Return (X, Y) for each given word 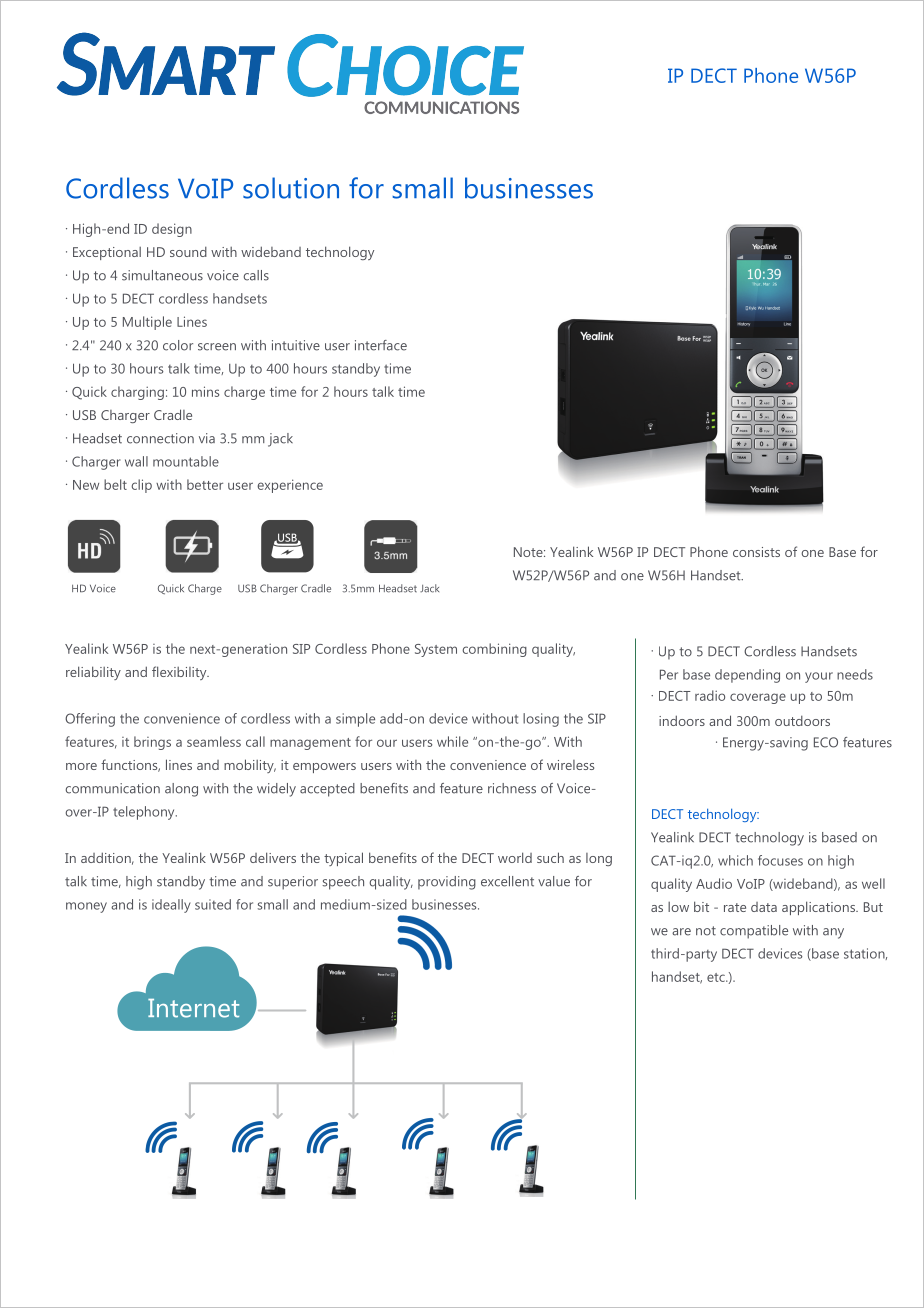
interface (381, 345)
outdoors (802, 721)
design (172, 230)
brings (152, 743)
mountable (186, 461)
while (452, 741)
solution (291, 188)
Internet (193, 1008)
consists (756, 552)
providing (447, 883)
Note (529, 552)
